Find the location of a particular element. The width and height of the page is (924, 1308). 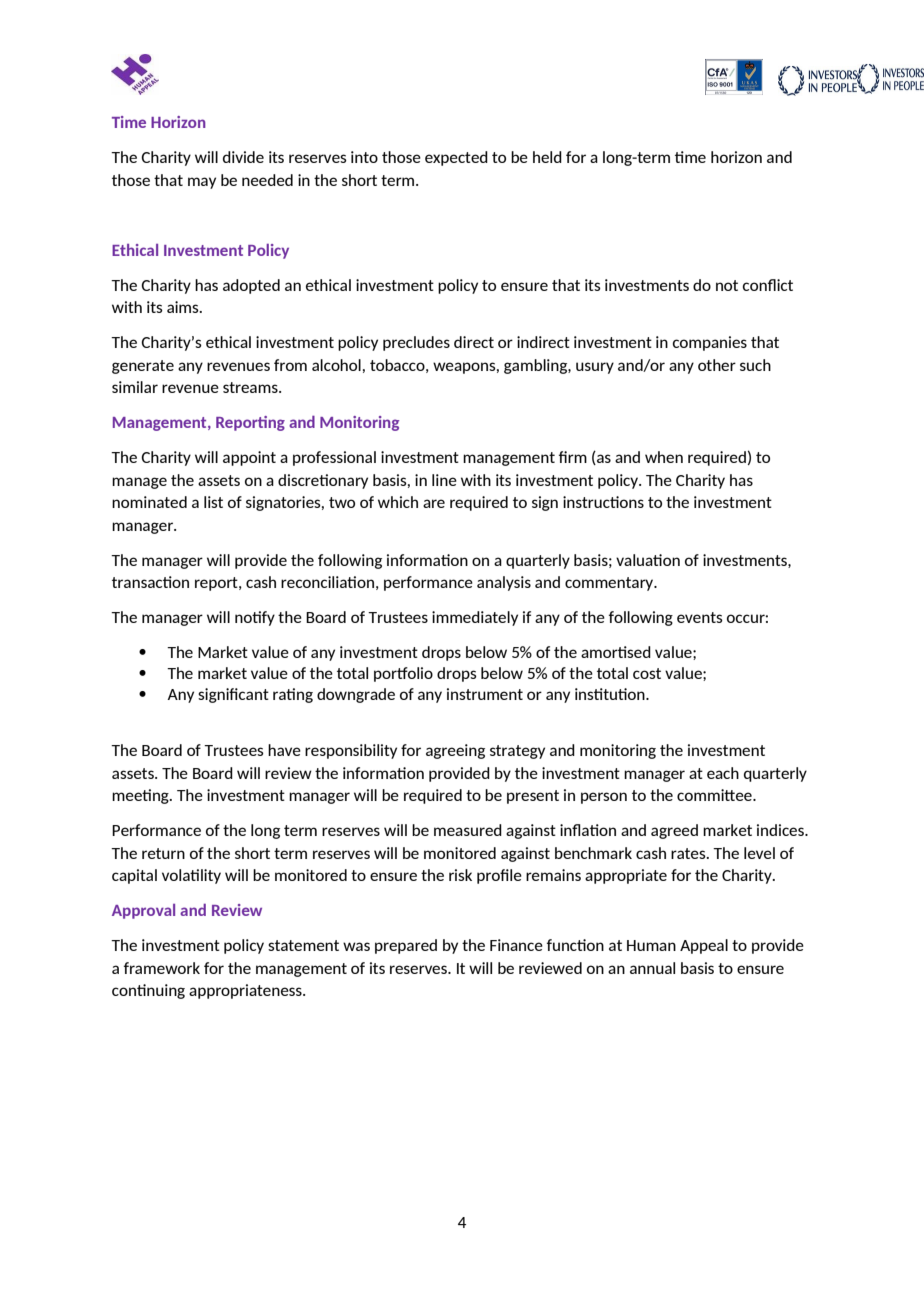

instrument is located at coordinates (485, 694).
